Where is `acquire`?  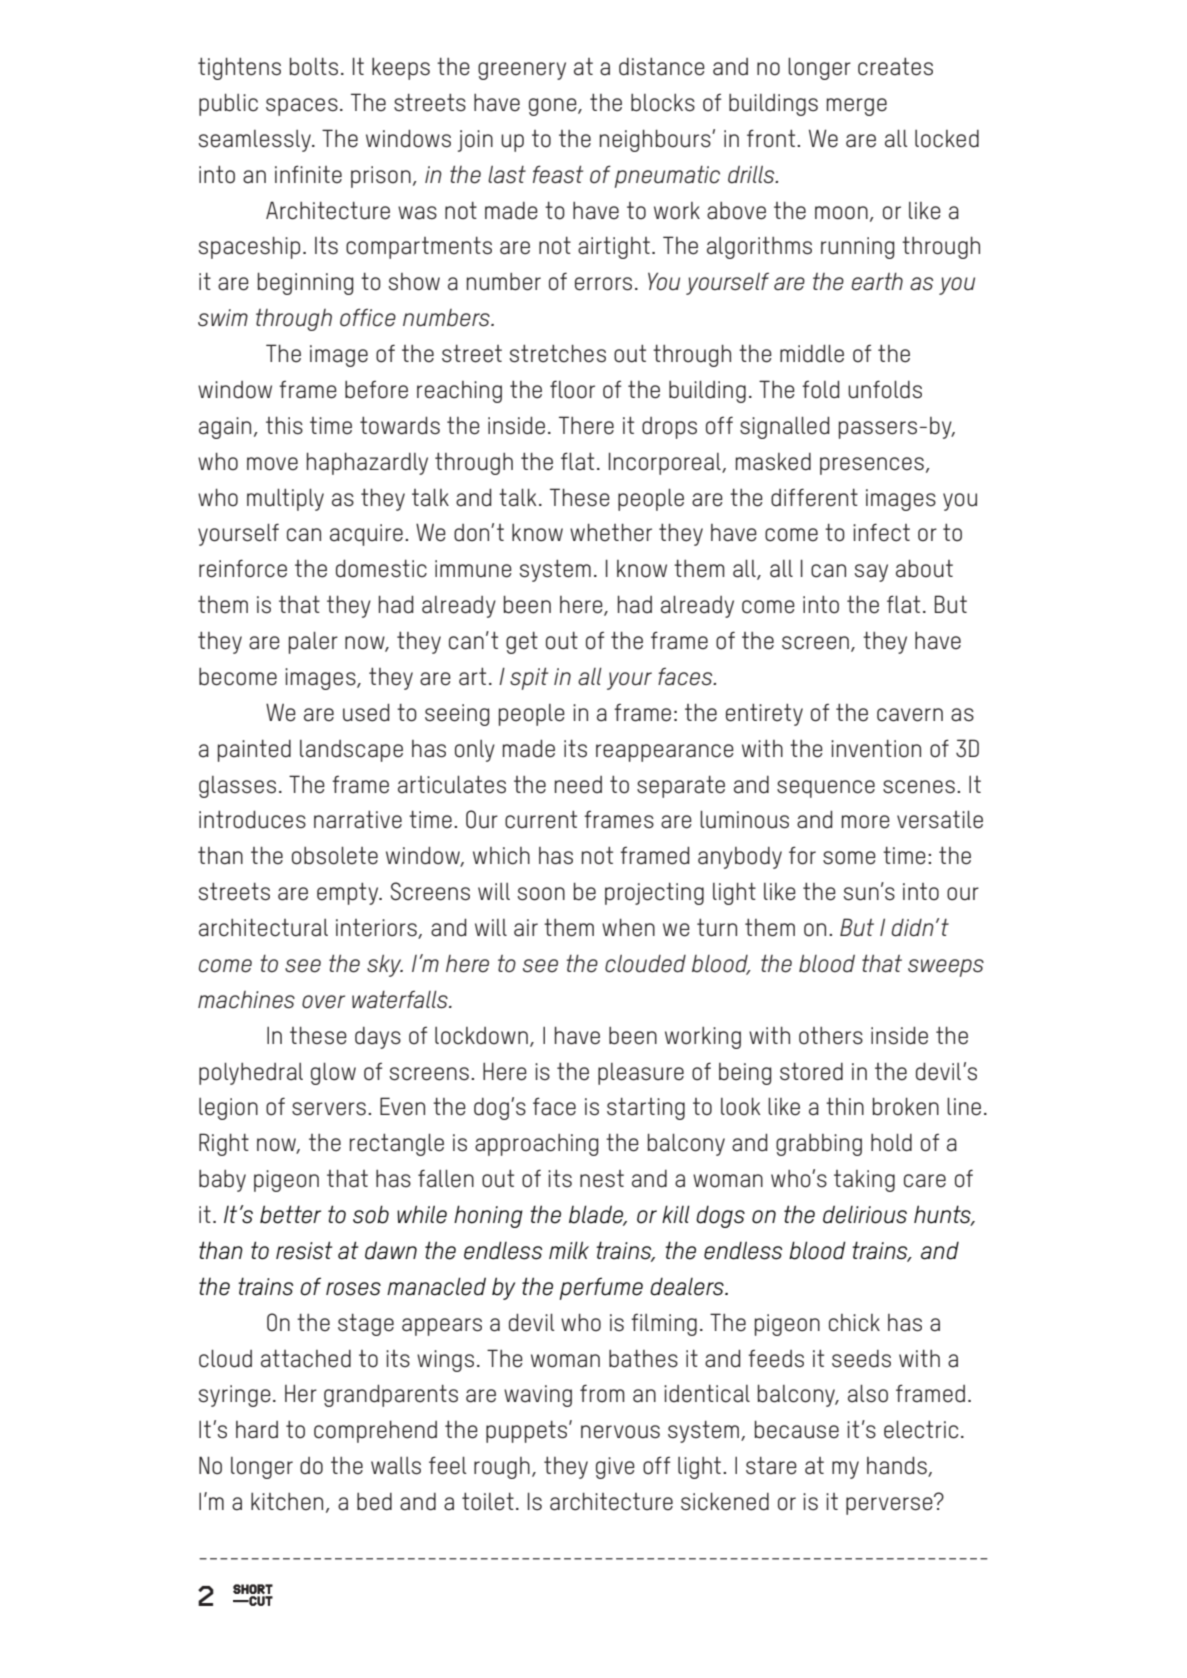 acquire is located at coordinates (366, 535).
